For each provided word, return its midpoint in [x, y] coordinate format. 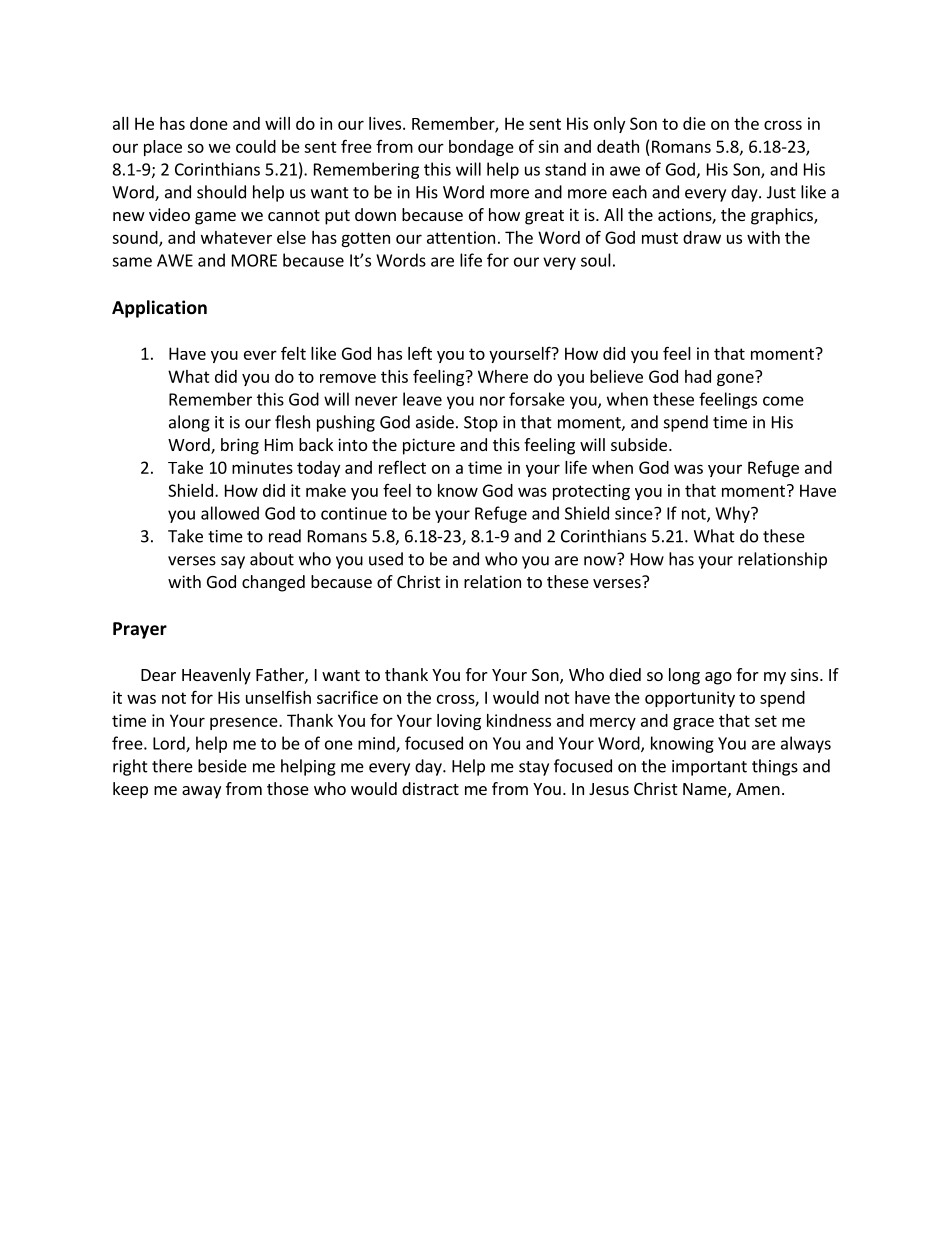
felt [293, 353]
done [209, 123]
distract [430, 788]
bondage [481, 148]
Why [733, 514]
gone [736, 378]
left [420, 353]
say [233, 562]
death [618, 146]
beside [222, 766]
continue [354, 513]
